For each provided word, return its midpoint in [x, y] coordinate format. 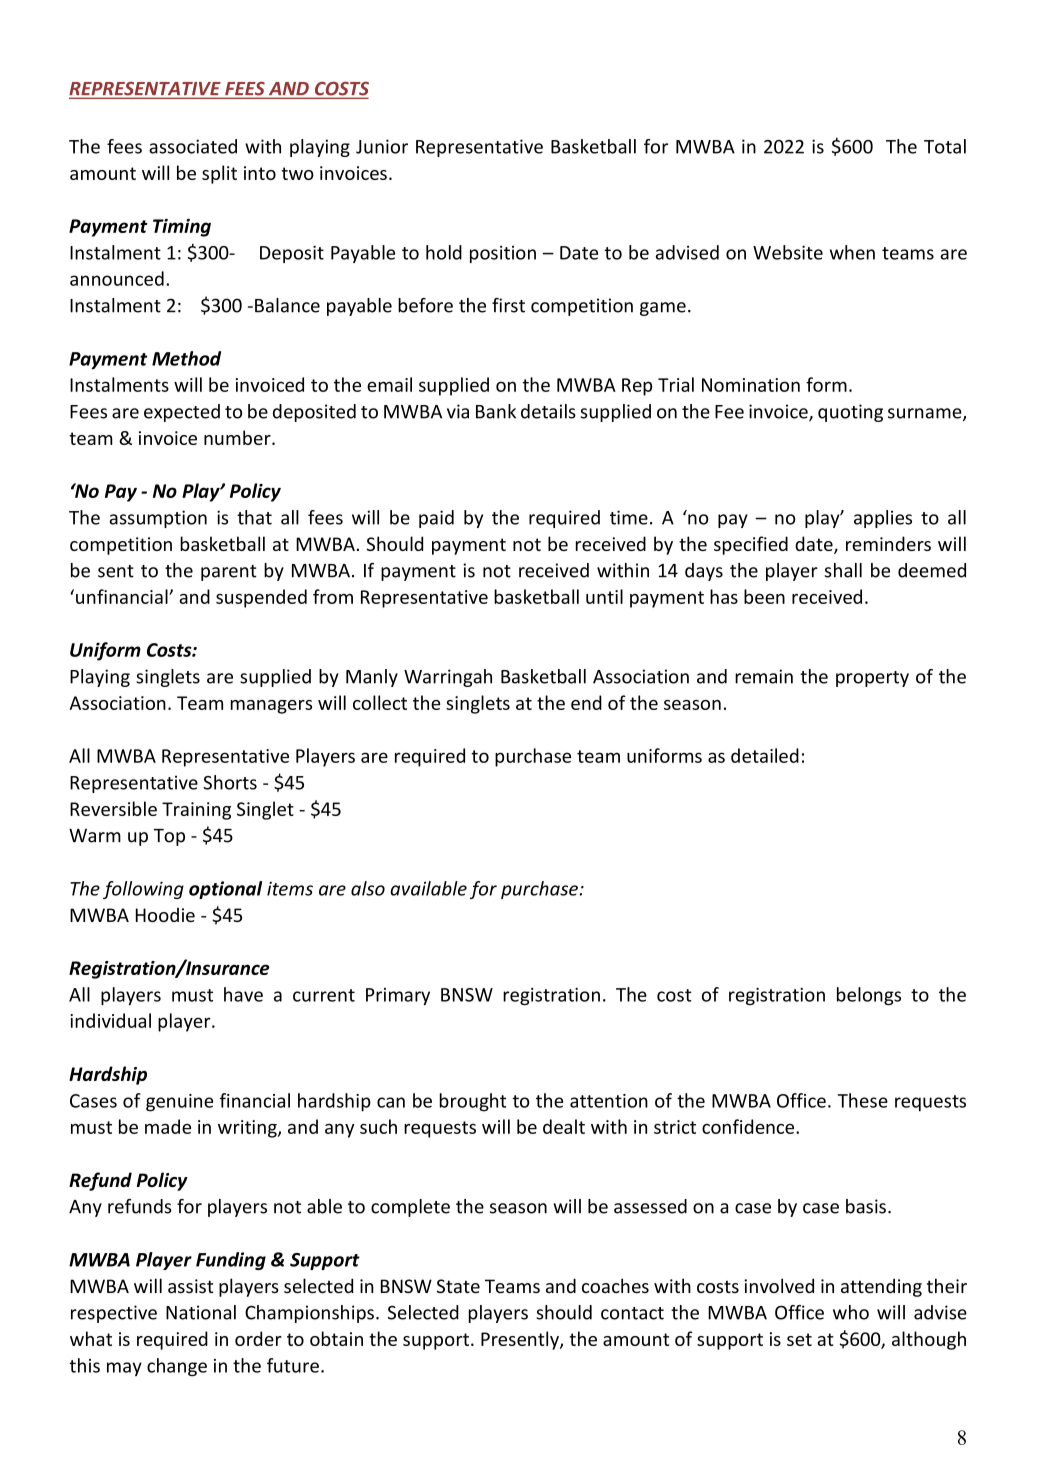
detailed [765, 755]
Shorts [230, 782]
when [852, 252]
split [219, 174]
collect [380, 702]
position [503, 254]
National [201, 1312]
